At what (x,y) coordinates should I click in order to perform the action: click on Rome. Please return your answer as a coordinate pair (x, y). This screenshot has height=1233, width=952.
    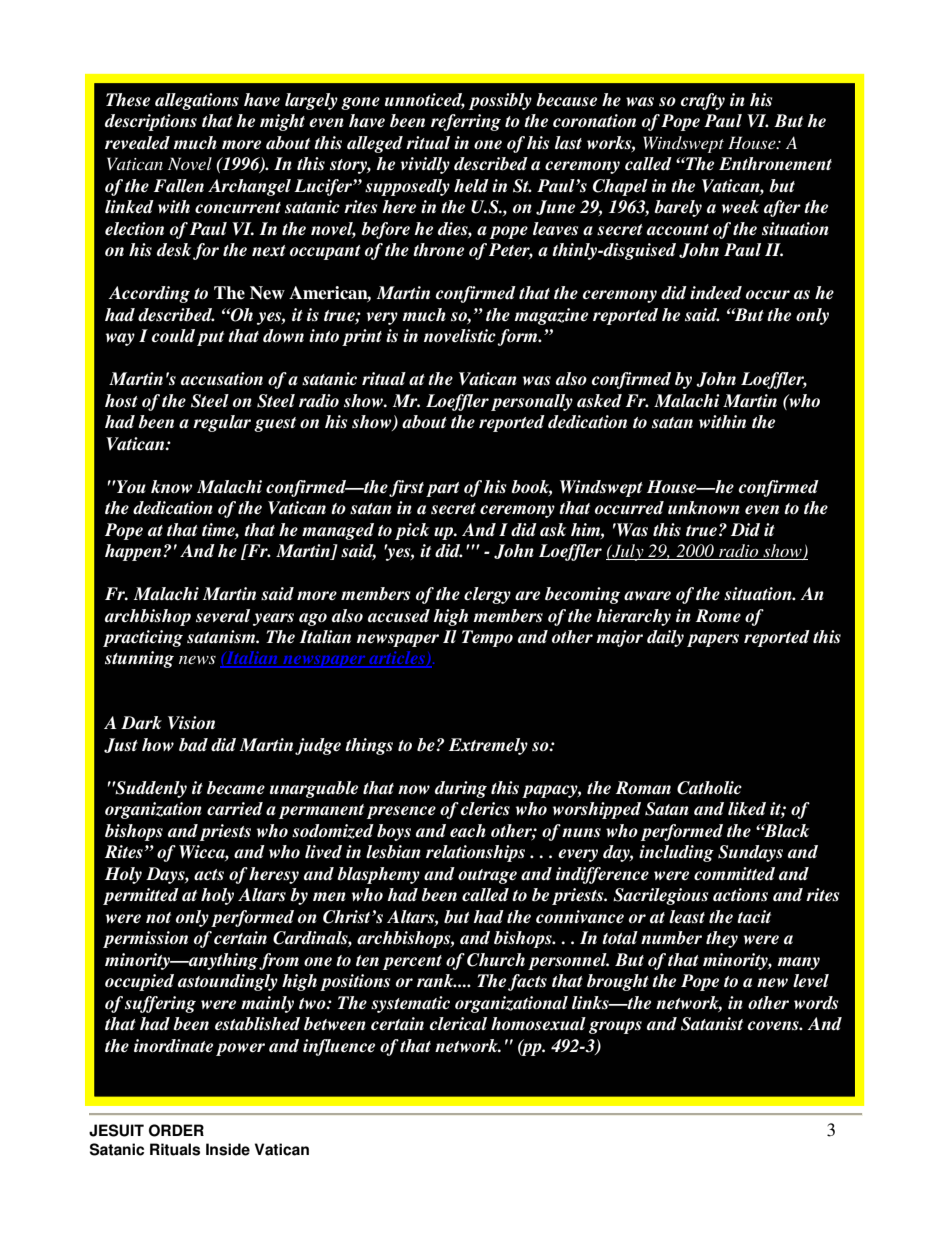
    Looking at the image, I should click on (718, 615).
